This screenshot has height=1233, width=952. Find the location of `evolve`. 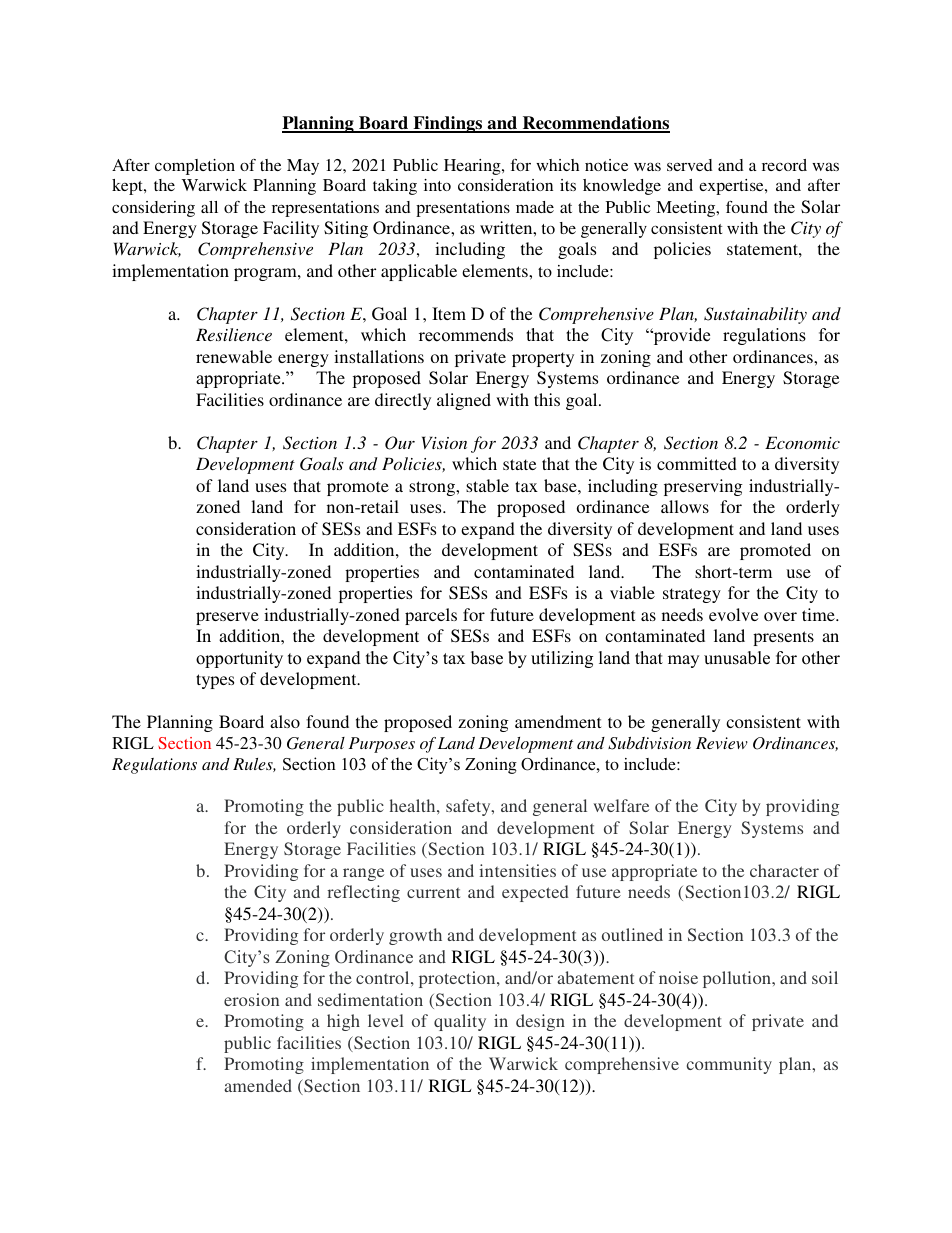

evolve is located at coordinates (733, 614).
